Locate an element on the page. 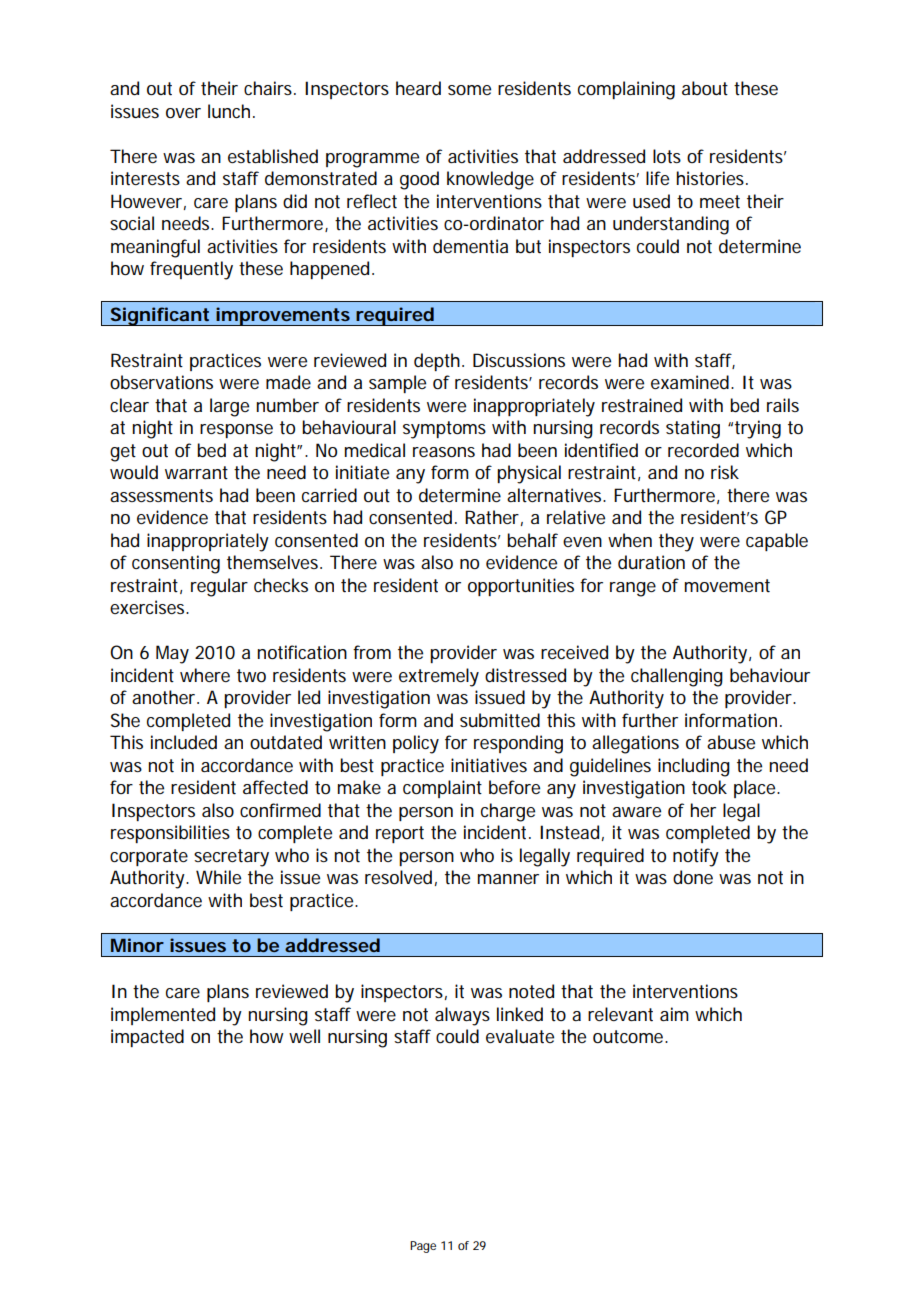  Minor is located at coordinates (137, 945).
